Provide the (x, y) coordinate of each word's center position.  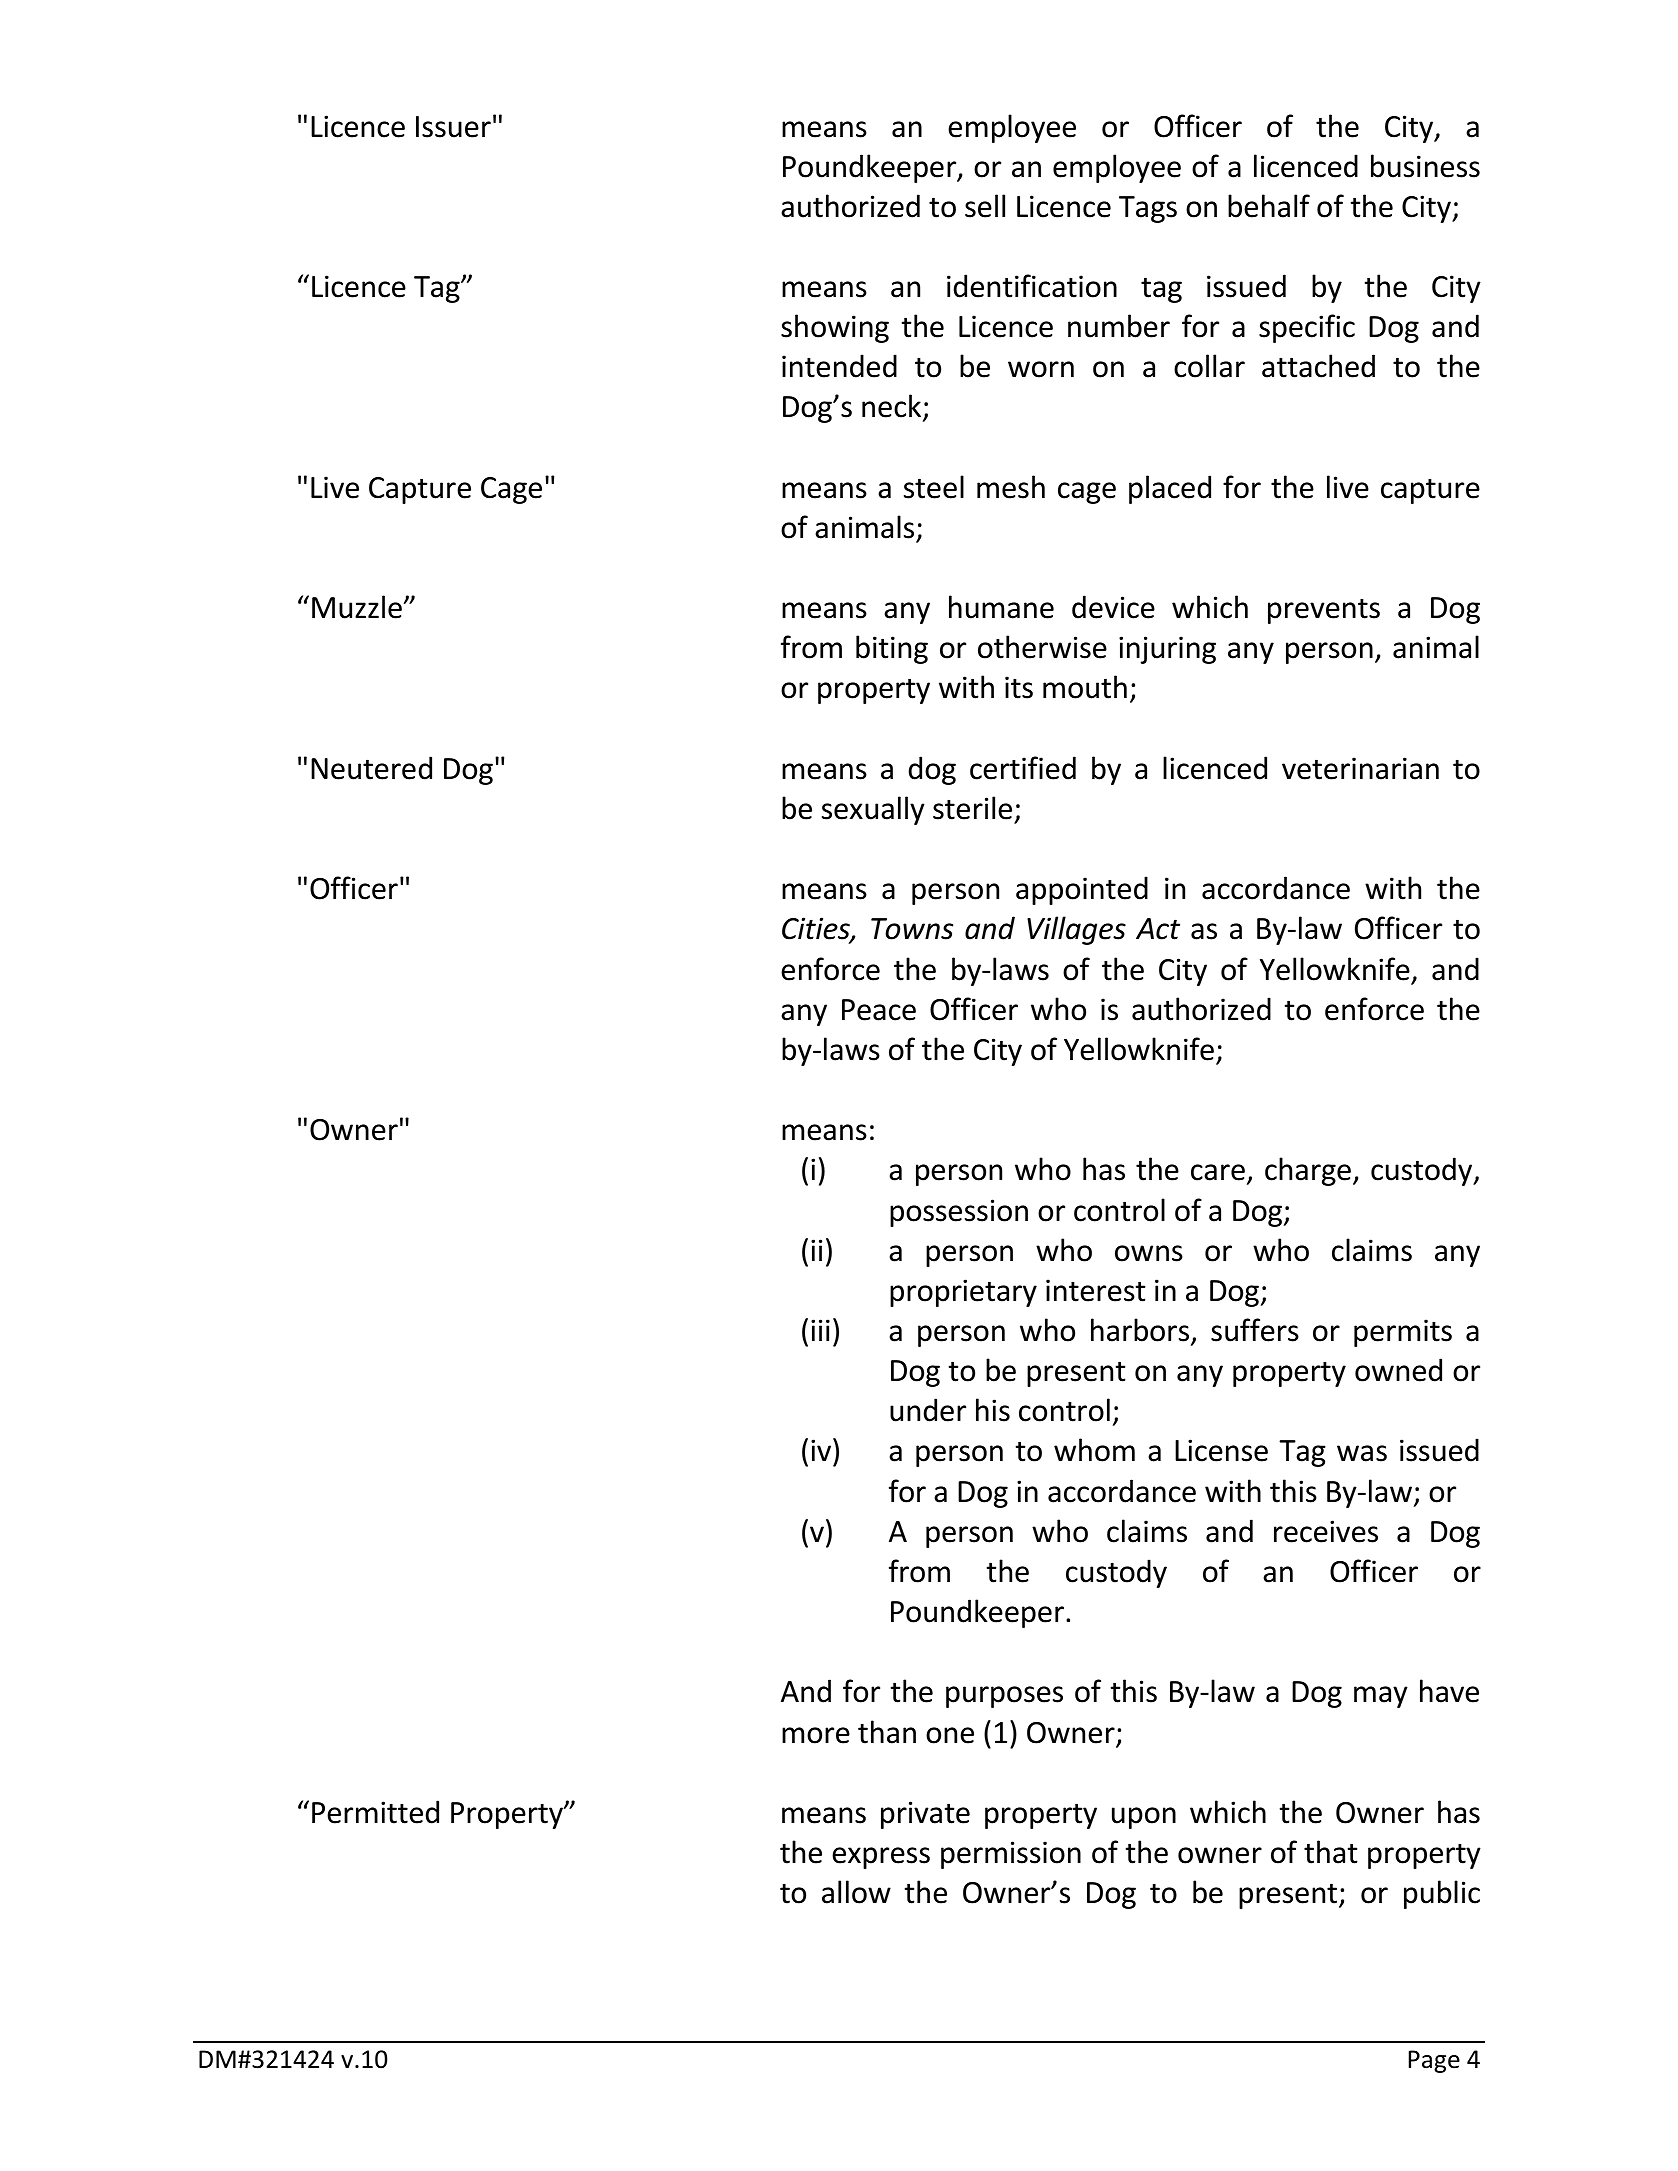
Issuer (453, 127)
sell (985, 206)
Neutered (371, 768)
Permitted (375, 1812)
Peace (879, 1010)
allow (856, 1892)
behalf (1269, 206)
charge (1308, 1171)
